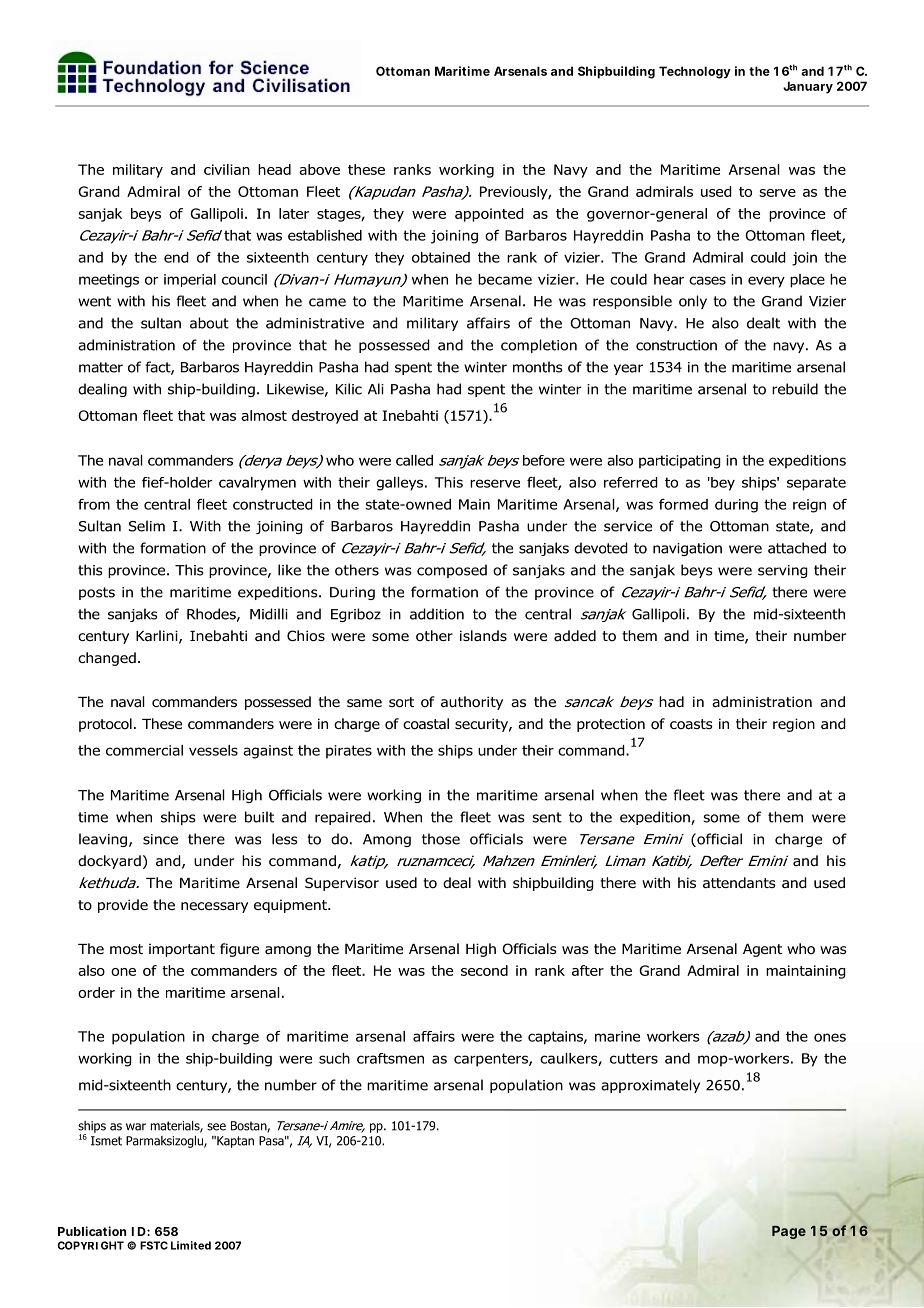 The width and height of the screenshot is (924, 1308). What do you see at coordinates (441, 839) in the screenshot?
I see `those` at bounding box center [441, 839].
